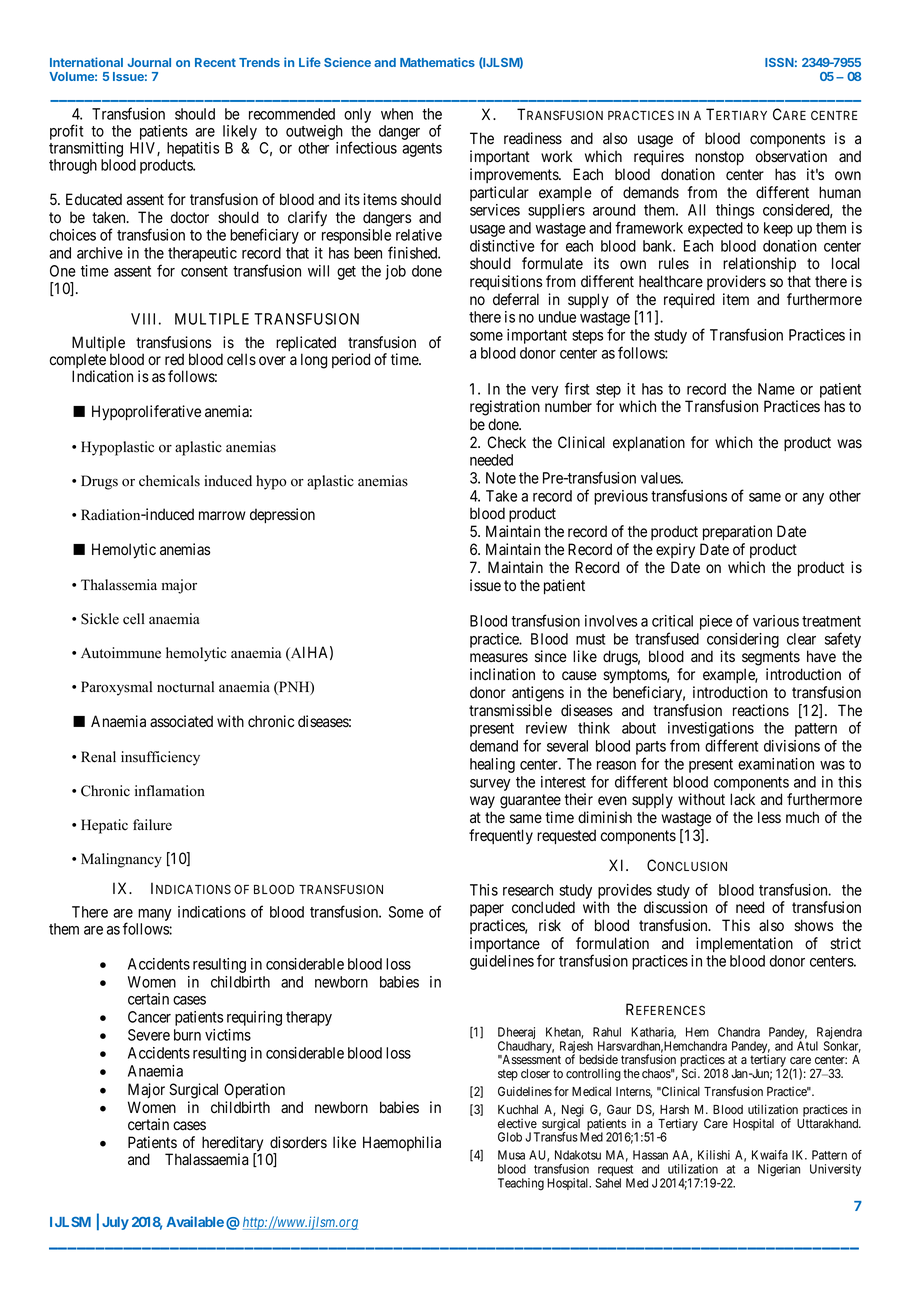  I want to click on considering, so click(743, 640).
